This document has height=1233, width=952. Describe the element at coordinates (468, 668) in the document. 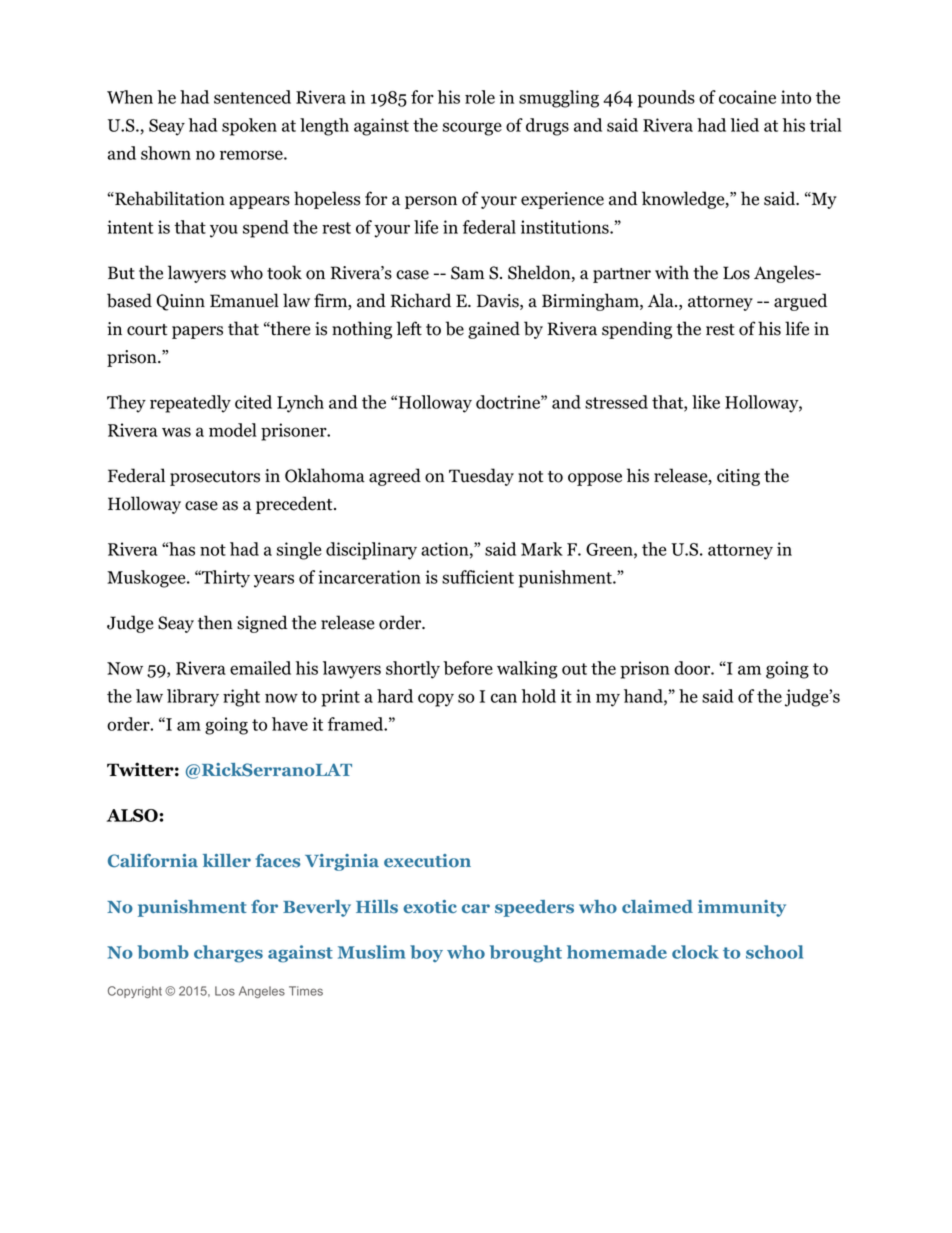

I see `before` at that location.
